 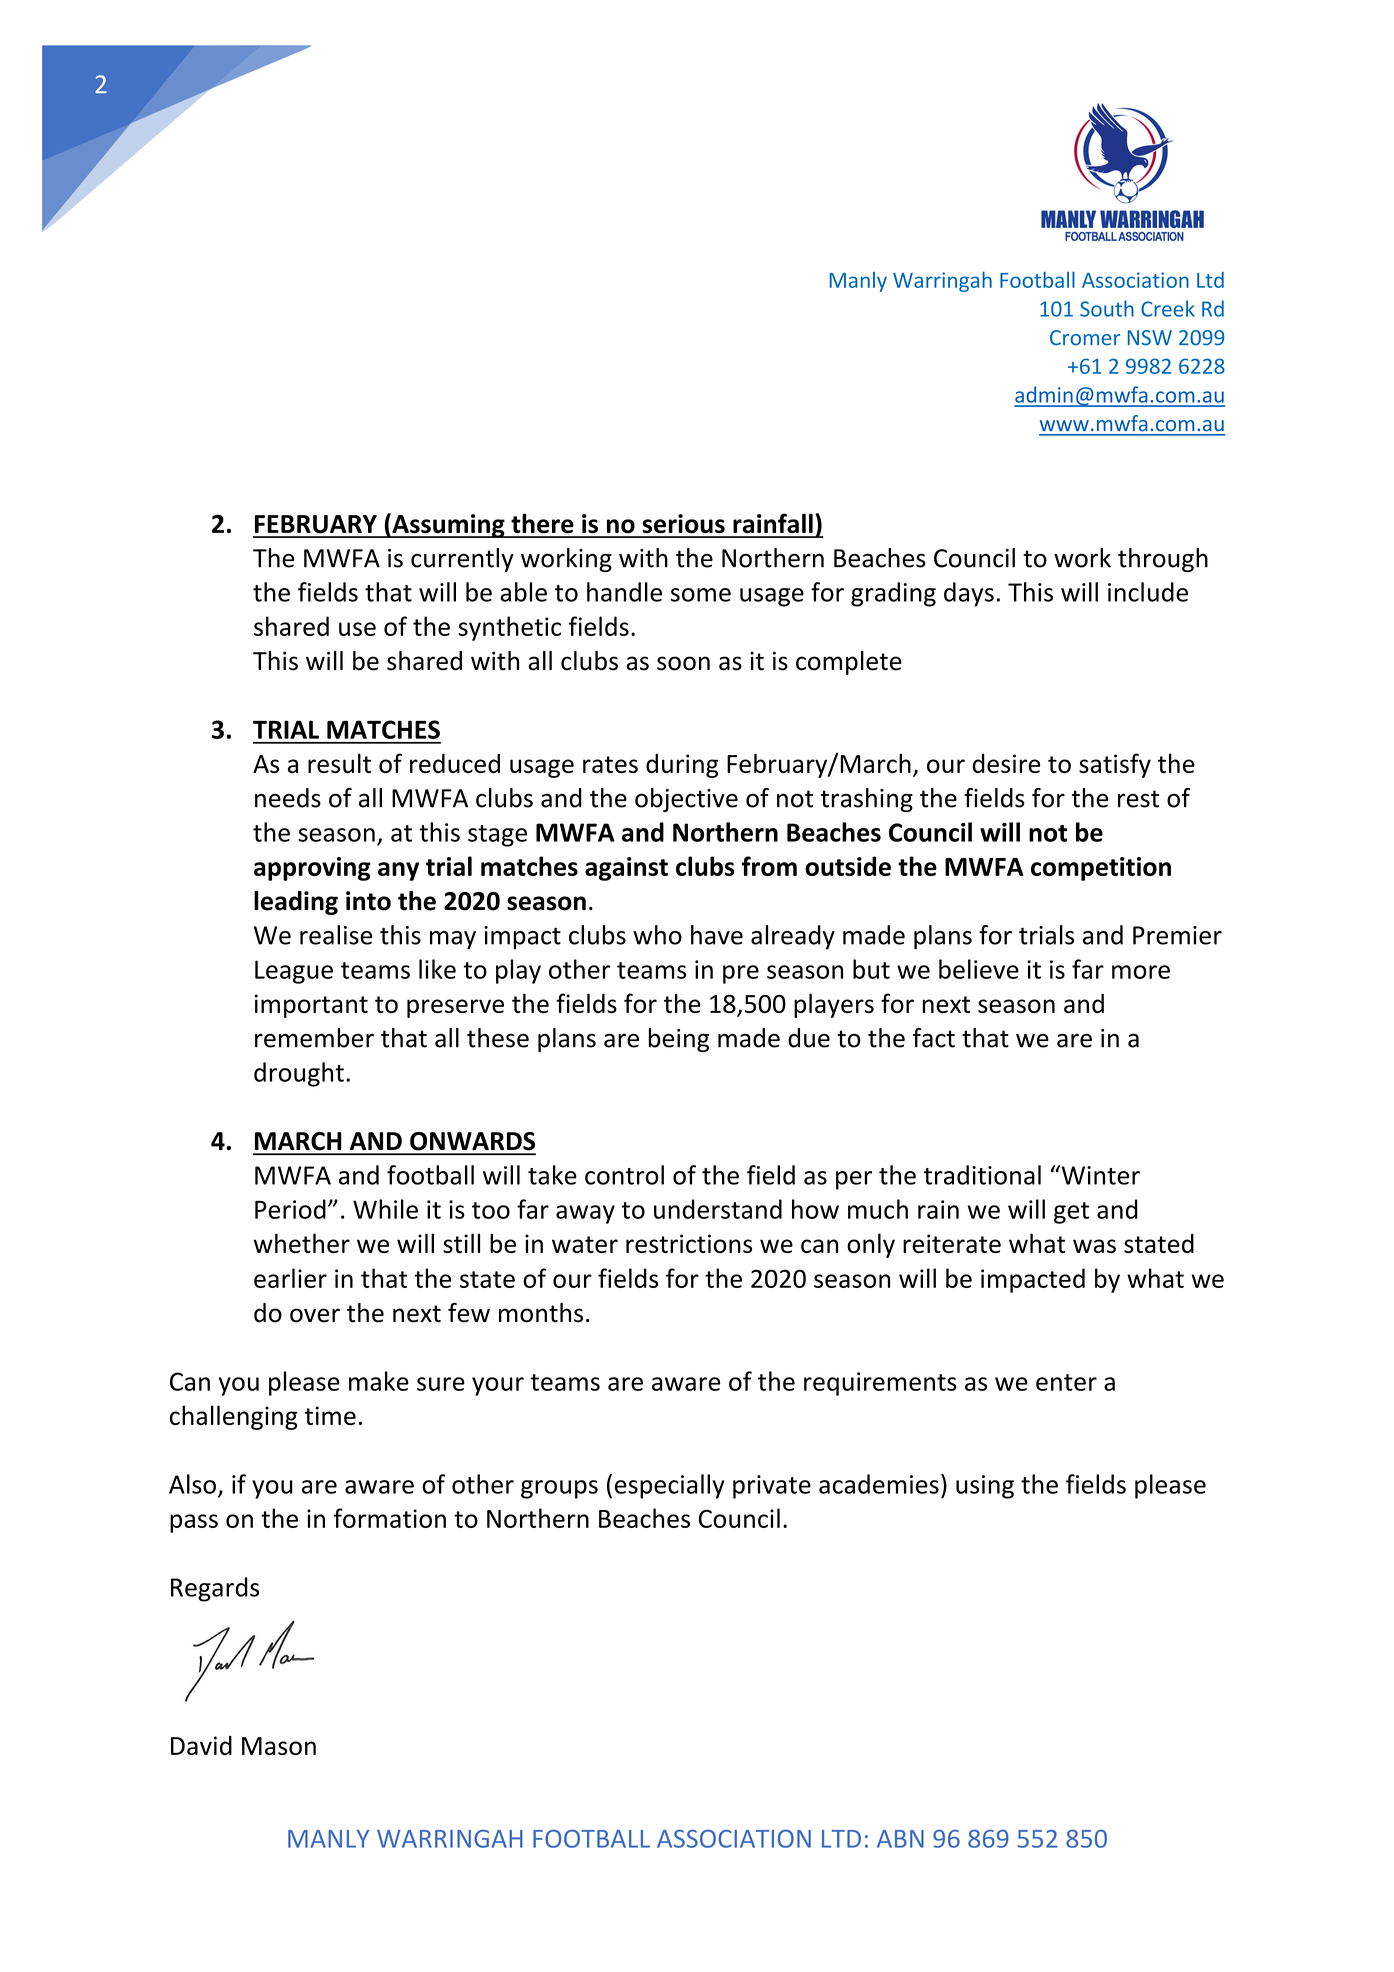 What do you see at coordinates (900, 1839) in the document?
I see `ABN` at bounding box center [900, 1839].
